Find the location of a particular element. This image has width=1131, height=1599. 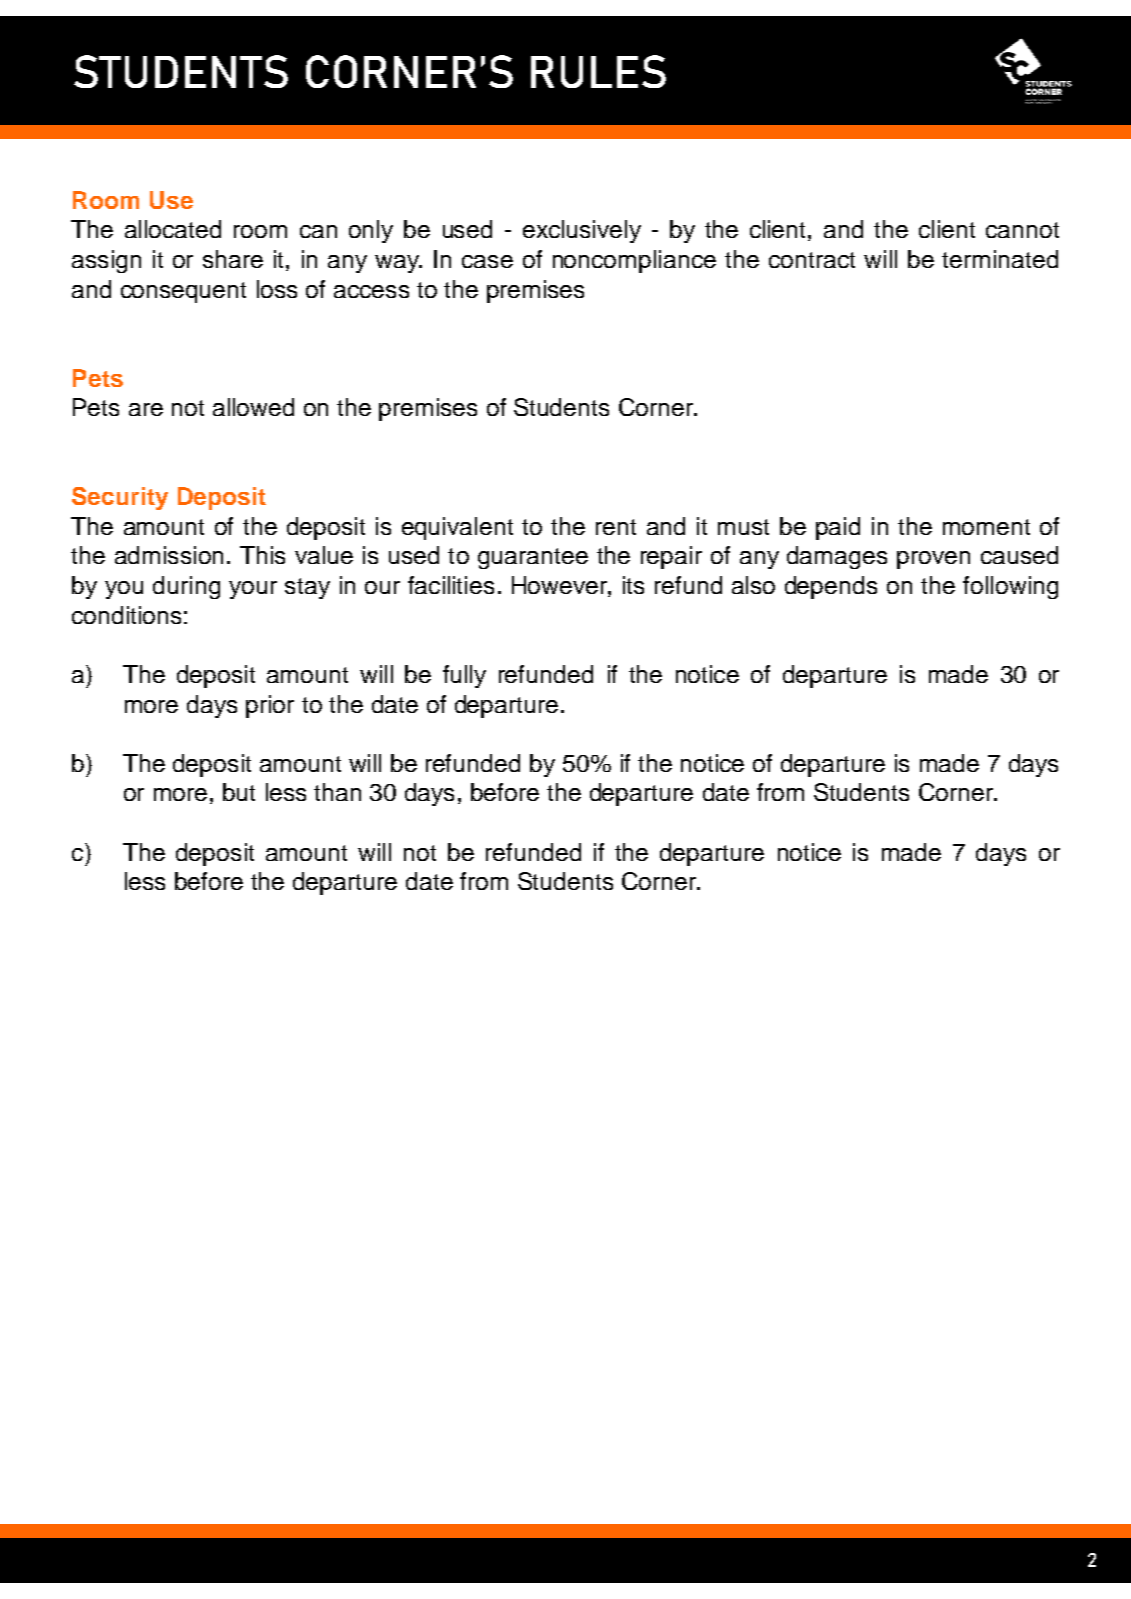

than is located at coordinates (337, 792).
